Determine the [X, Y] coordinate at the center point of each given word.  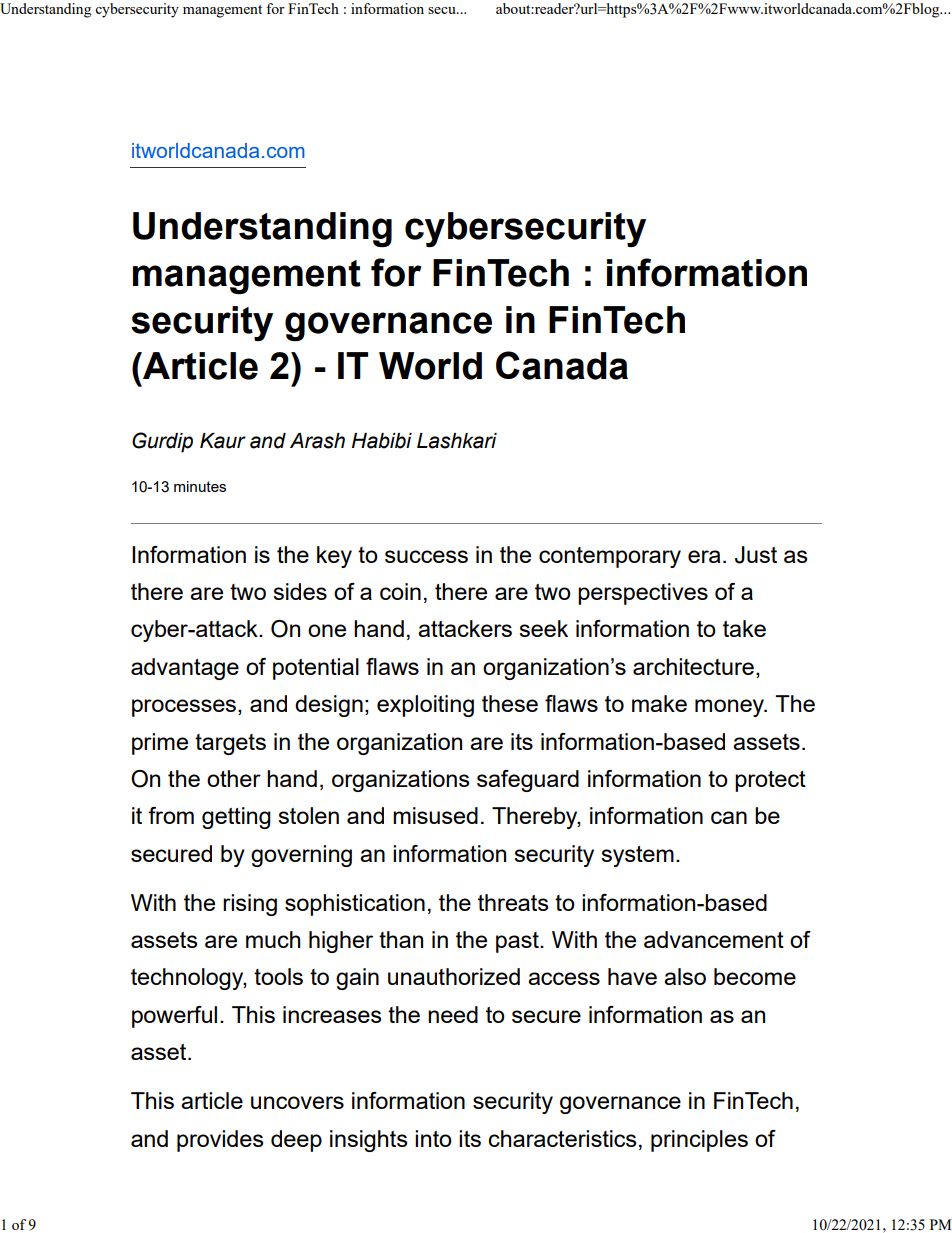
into [433, 1138]
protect [770, 781]
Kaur [223, 441]
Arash [317, 441]
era [704, 556]
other [234, 778]
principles [699, 1141]
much [273, 939]
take [744, 628]
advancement [714, 939]
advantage [185, 669]
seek [543, 628]
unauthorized [454, 976]
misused [435, 815]
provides [220, 1141]
